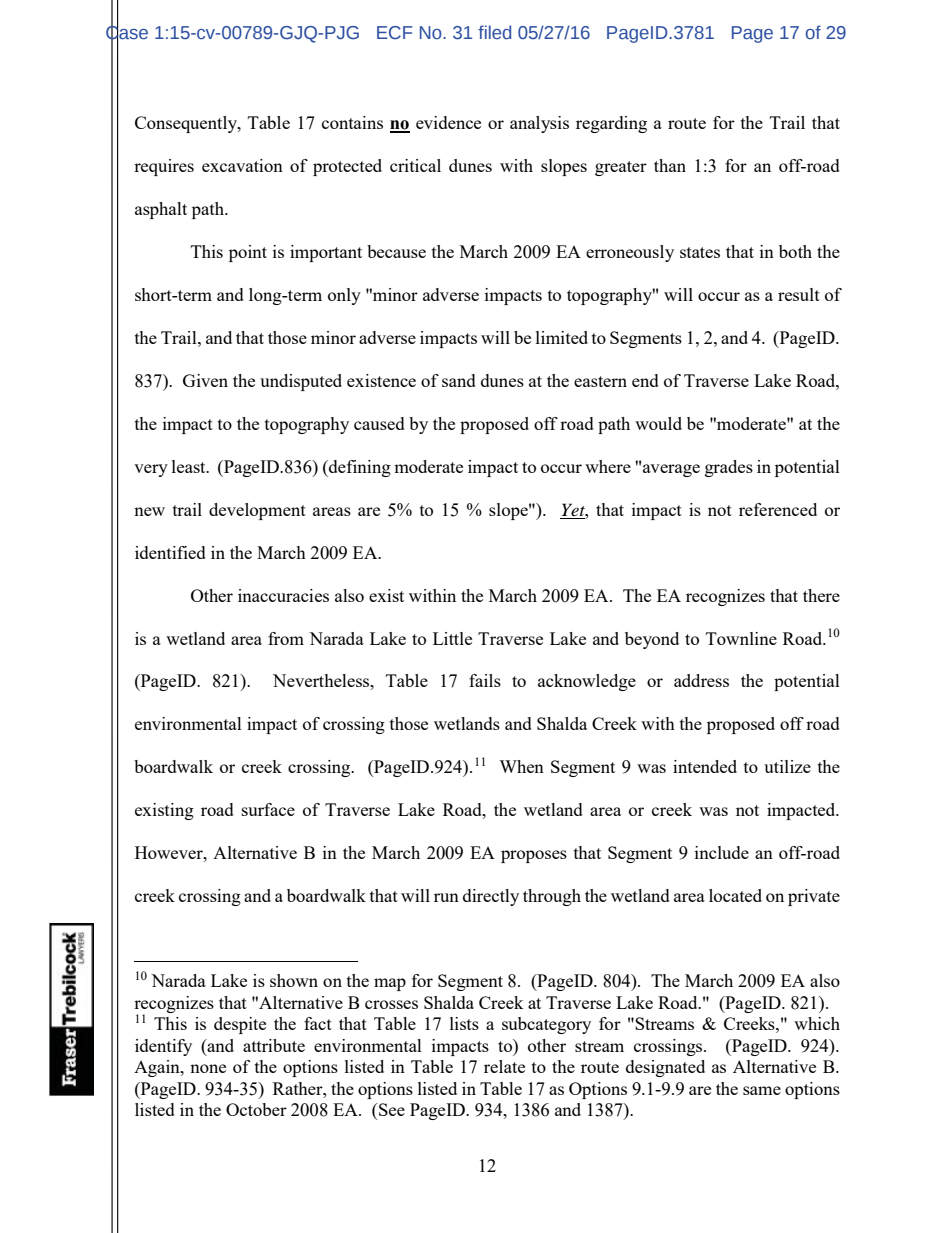 This screenshot has width=952, height=1233. Describe the element at coordinates (762, 1090) in the screenshot. I see `same` at that location.
